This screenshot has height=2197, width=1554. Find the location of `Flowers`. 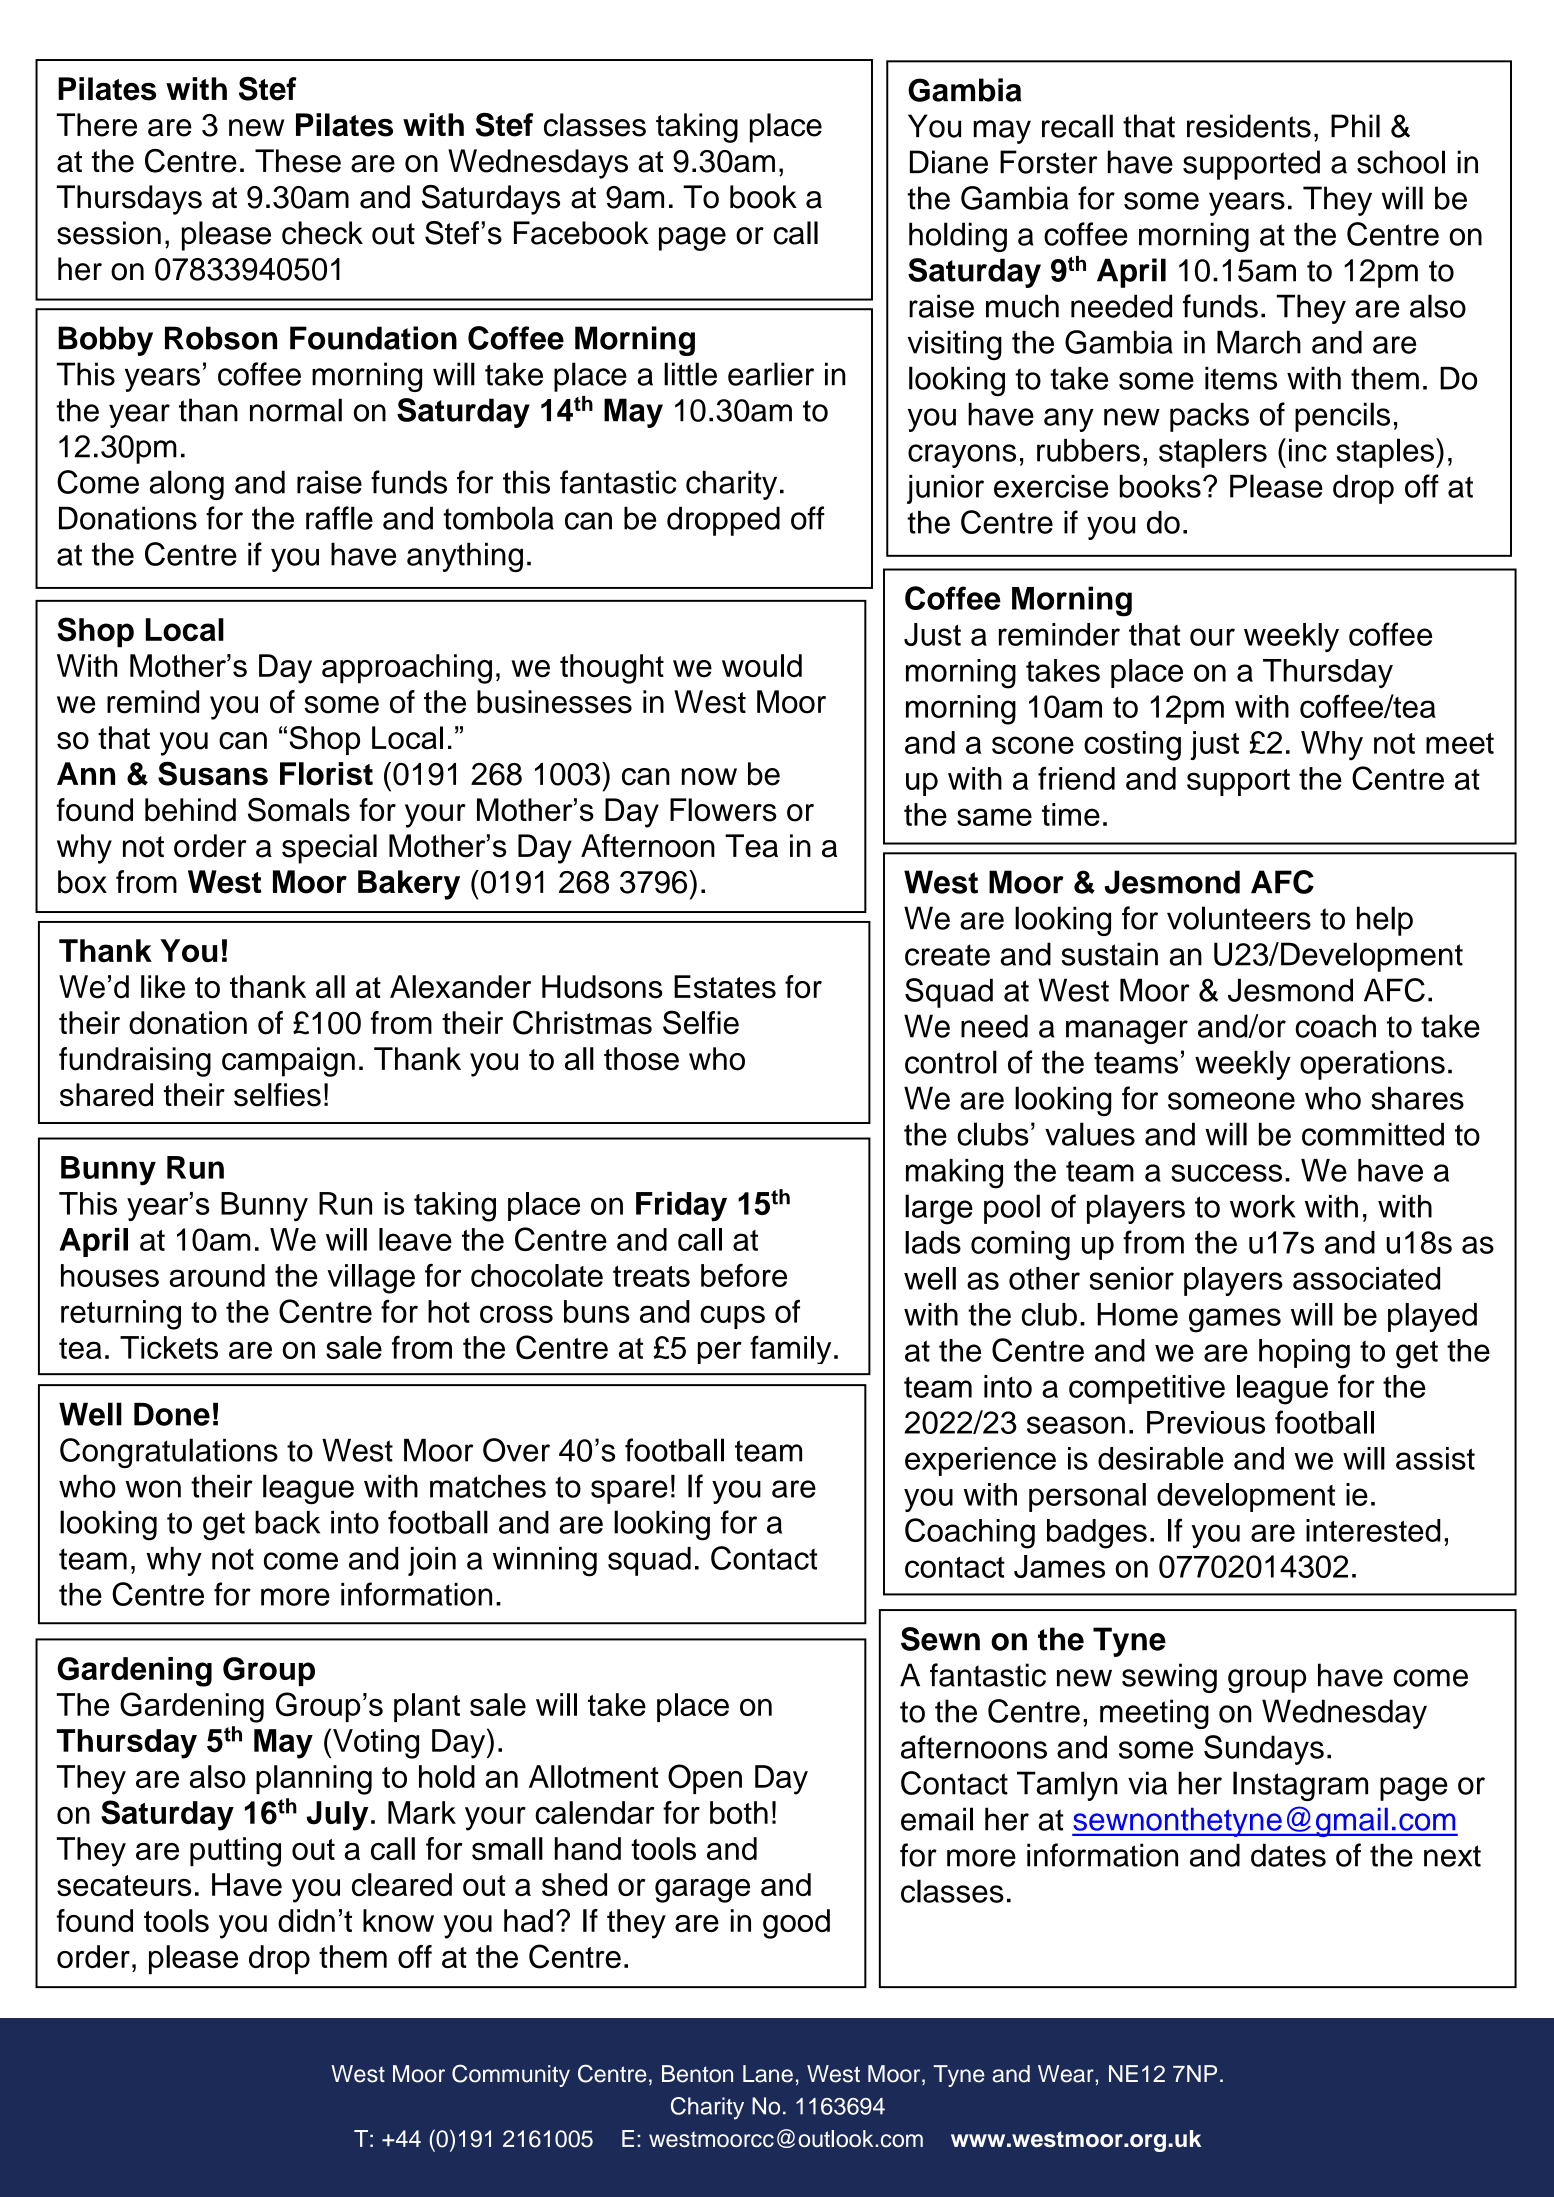

Flowers is located at coordinates (723, 810).
